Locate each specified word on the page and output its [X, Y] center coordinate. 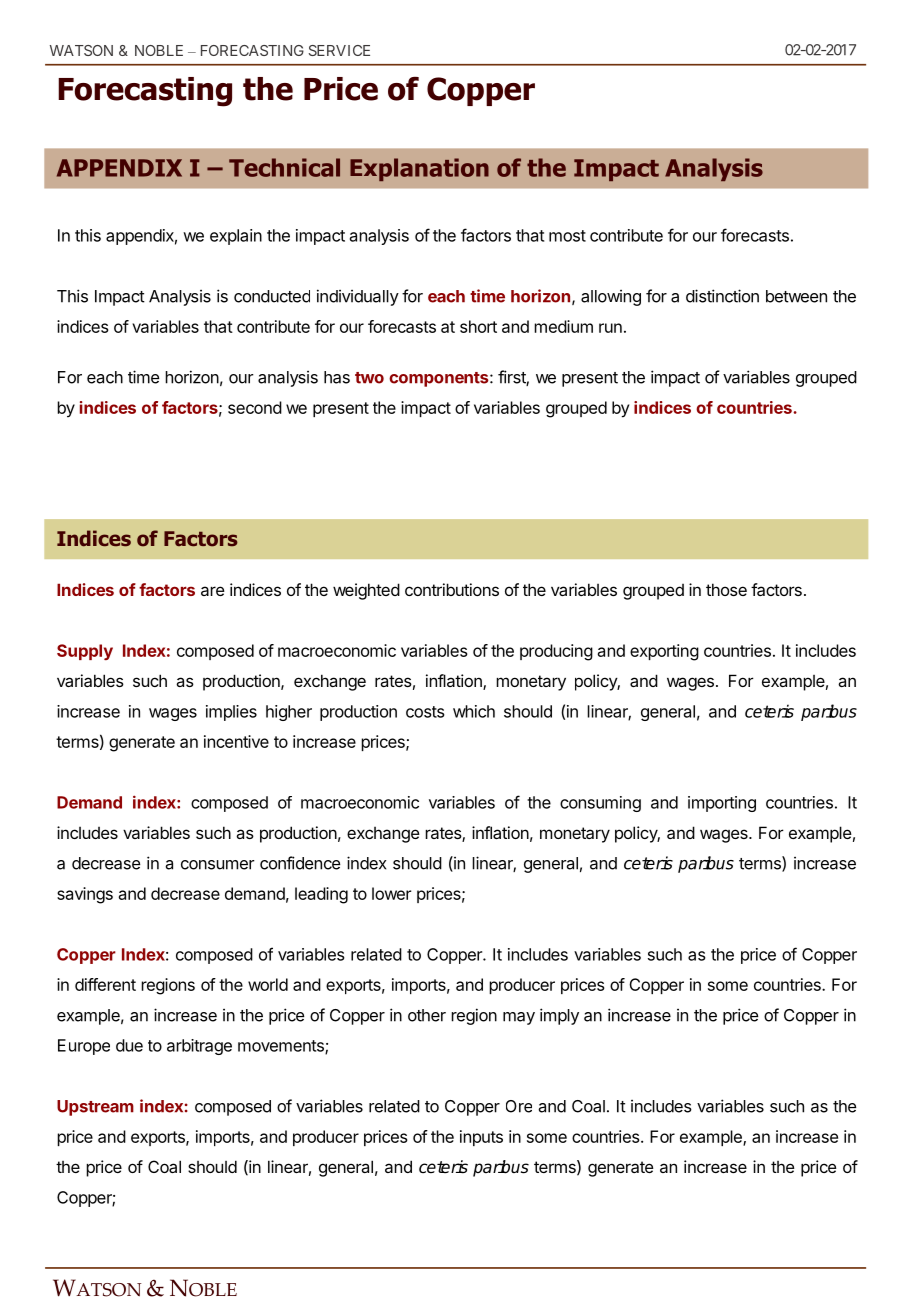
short [478, 326]
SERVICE [339, 50]
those [726, 589]
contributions [452, 589]
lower [391, 893]
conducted [272, 296]
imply [559, 1016]
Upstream [95, 1108]
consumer [218, 865]
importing [722, 804]
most [567, 236]
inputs [481, 1138]
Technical [284, 167]
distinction [722, 296]
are [213, 591]
